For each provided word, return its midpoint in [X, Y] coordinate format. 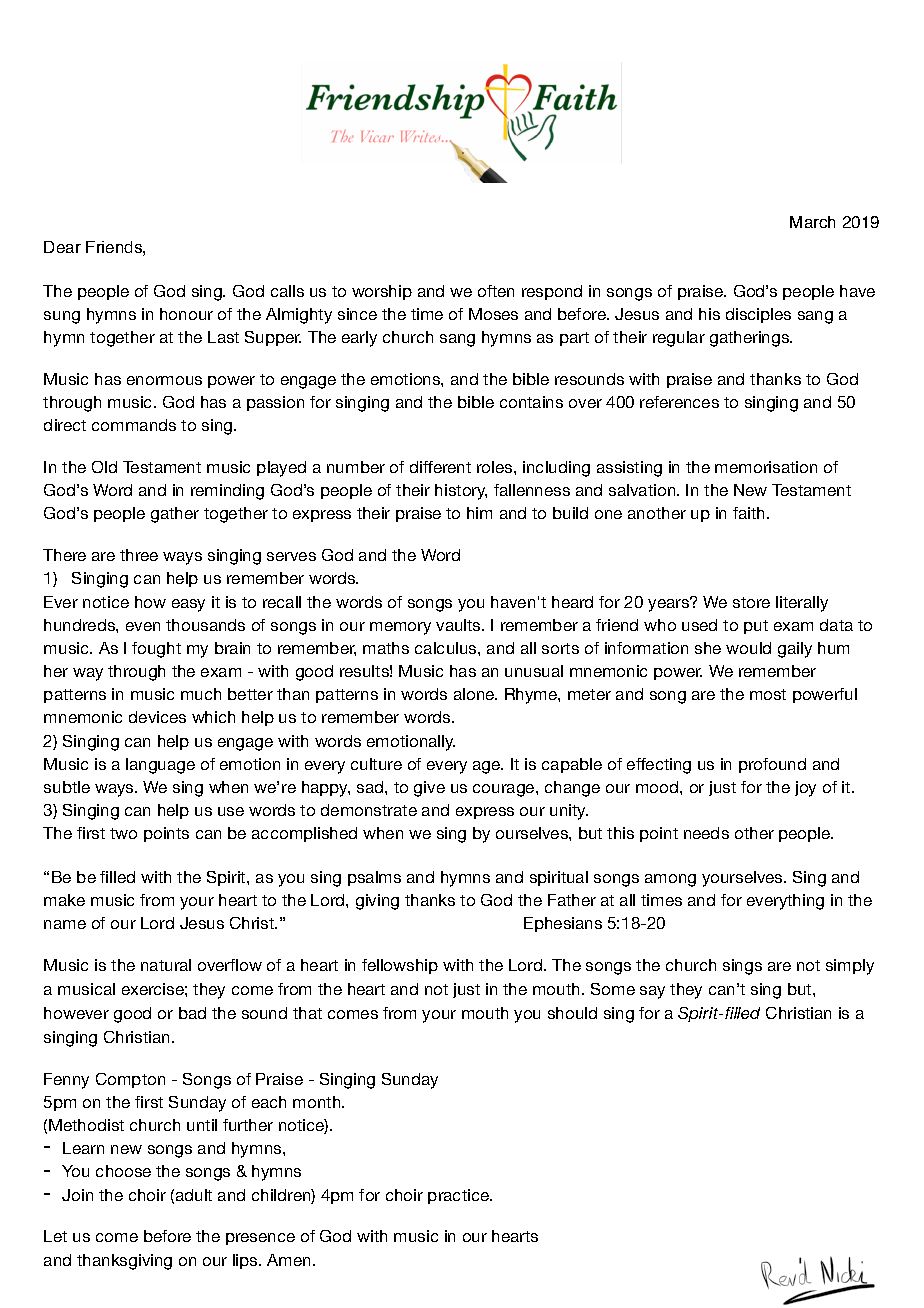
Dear [62, 247]
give [429, 789]
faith [748, 513]
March [812, 222]
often [496, 291]
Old [104, 467]
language [160, 766]
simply [850, 967]
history [461, 492]
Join [77, 1195]
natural [166, 965]
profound [772, 765]
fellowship [400, 966]
